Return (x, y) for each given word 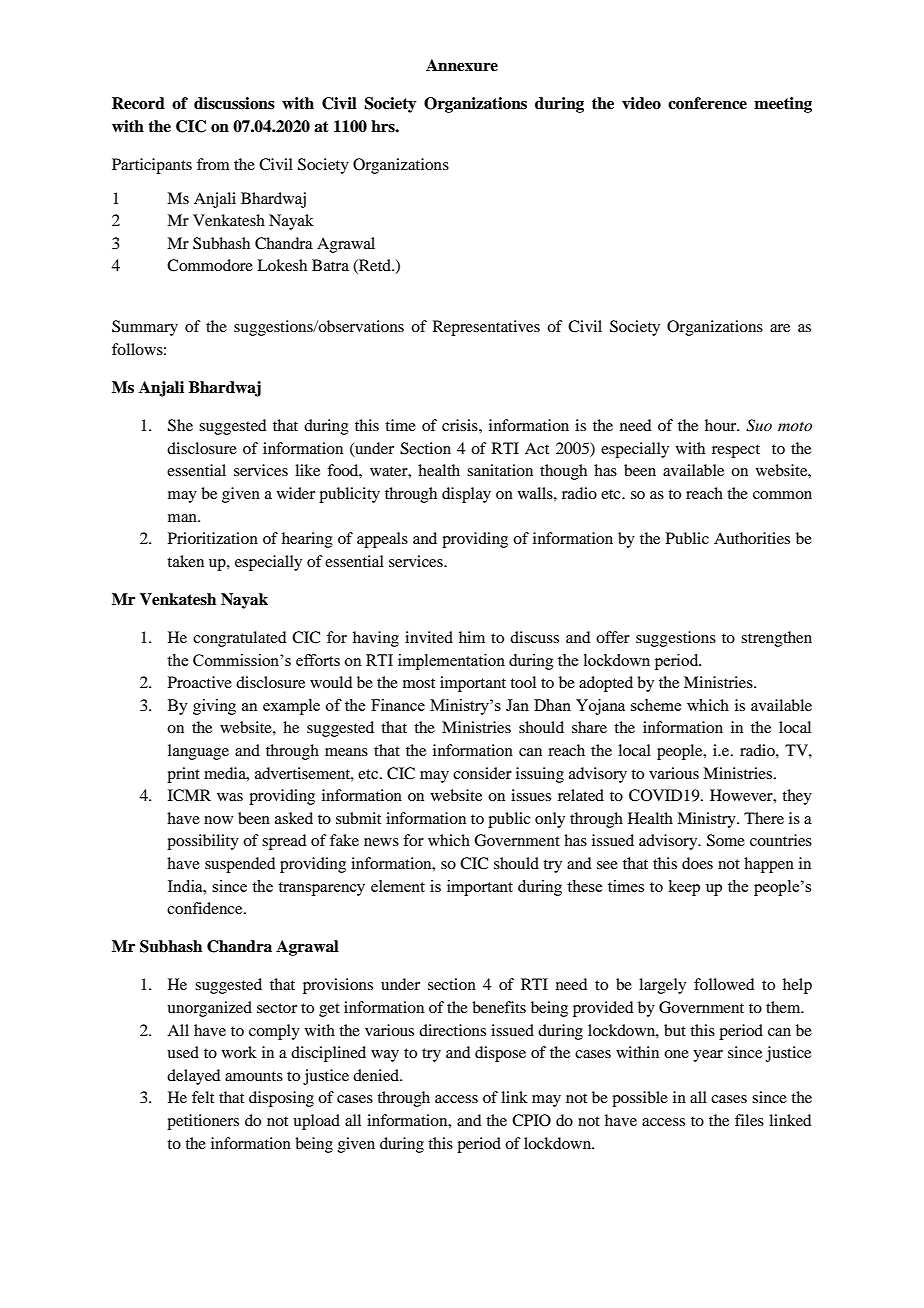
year (708, 1056)
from (213, 164)
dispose (500, 1054)
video (641, 103)
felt (203, 1097)
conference (707, 103)
